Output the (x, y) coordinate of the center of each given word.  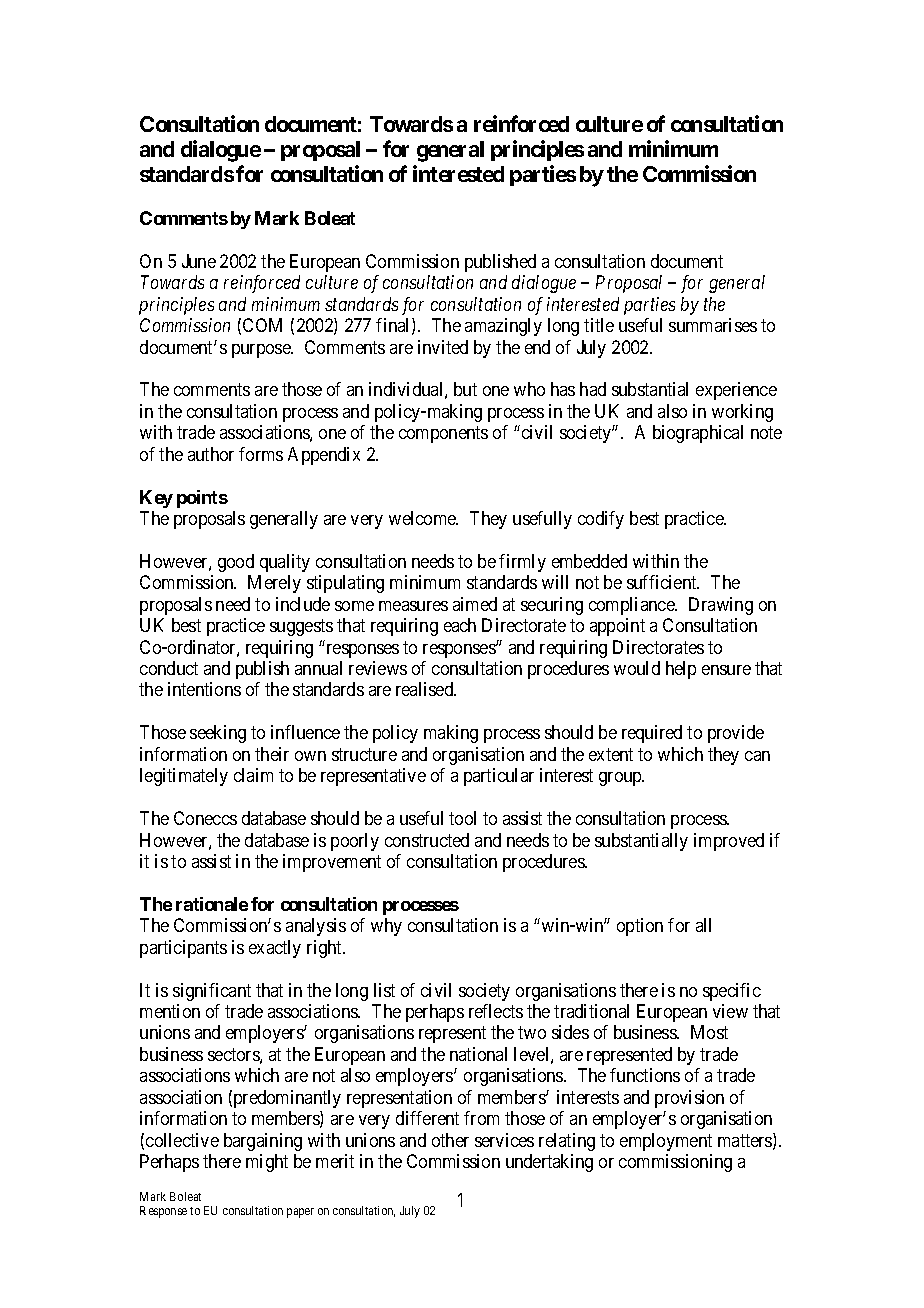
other (450, 1140)
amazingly (503, 327)
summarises (713, 325)
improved (729, 842)
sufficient (663, 582)
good (236, 563)
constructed (427, 840)
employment (666, 1142)
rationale (212, 904)
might (267, 1163)
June (199, 261)
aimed (475, 604)
